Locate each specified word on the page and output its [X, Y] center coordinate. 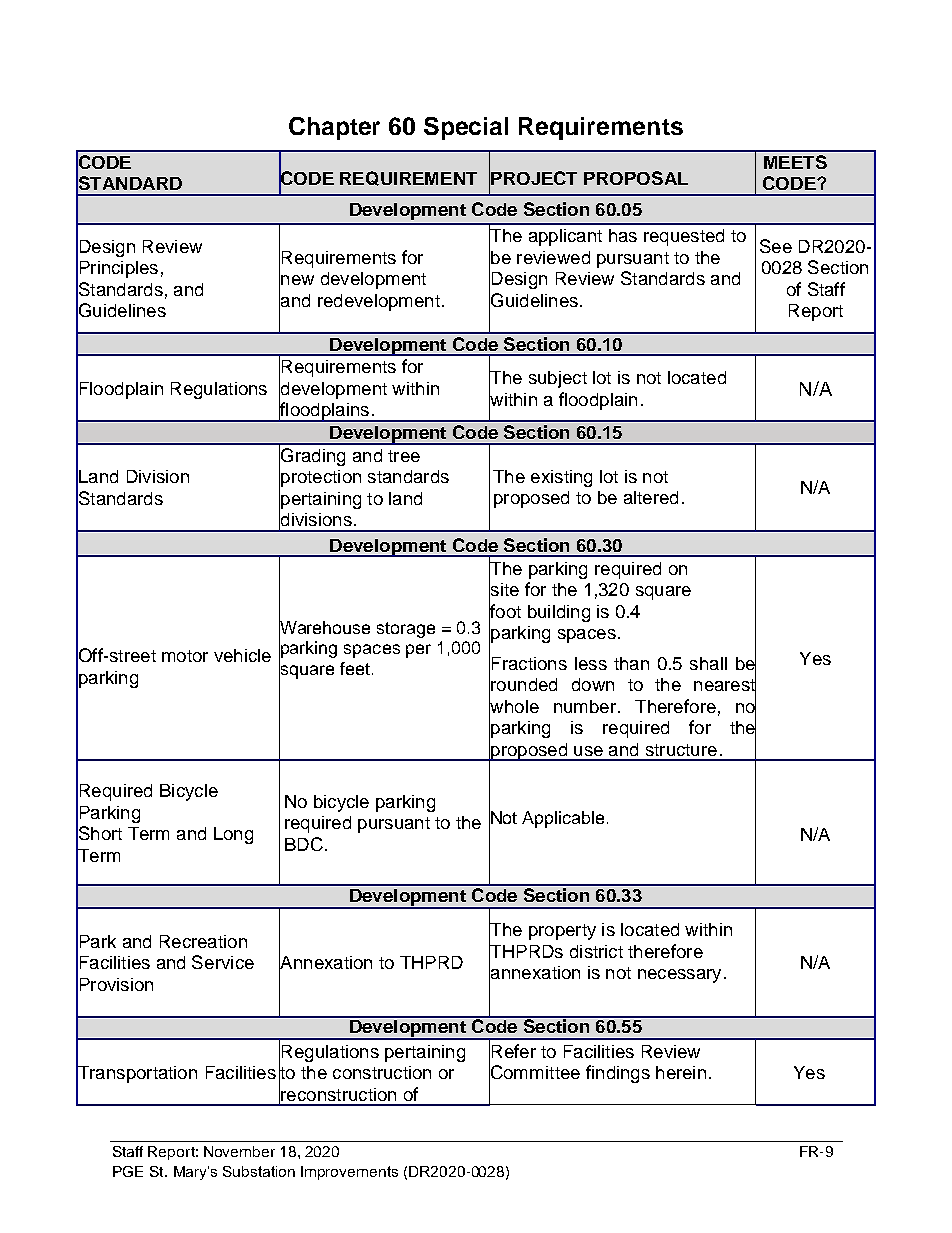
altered [651, 497]
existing [561, 478]
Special [466, 128]
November [239, 1151]
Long [233, 835]
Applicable [563, 819]
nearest [725, 685]
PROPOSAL [636, 178]
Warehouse [324, 627]
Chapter [334, 128]
